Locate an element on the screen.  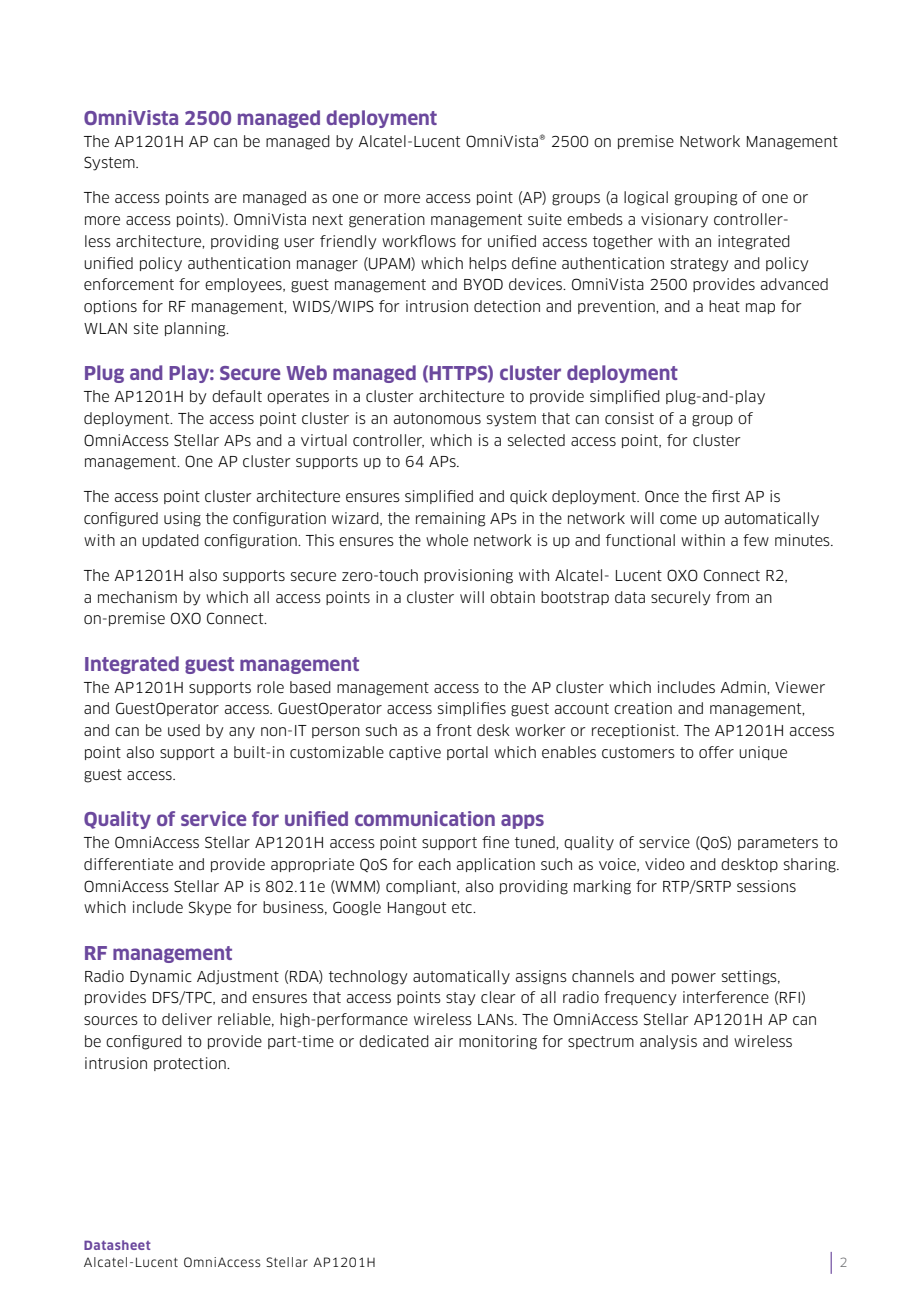
visionary is located at coordinates (674, 220).
